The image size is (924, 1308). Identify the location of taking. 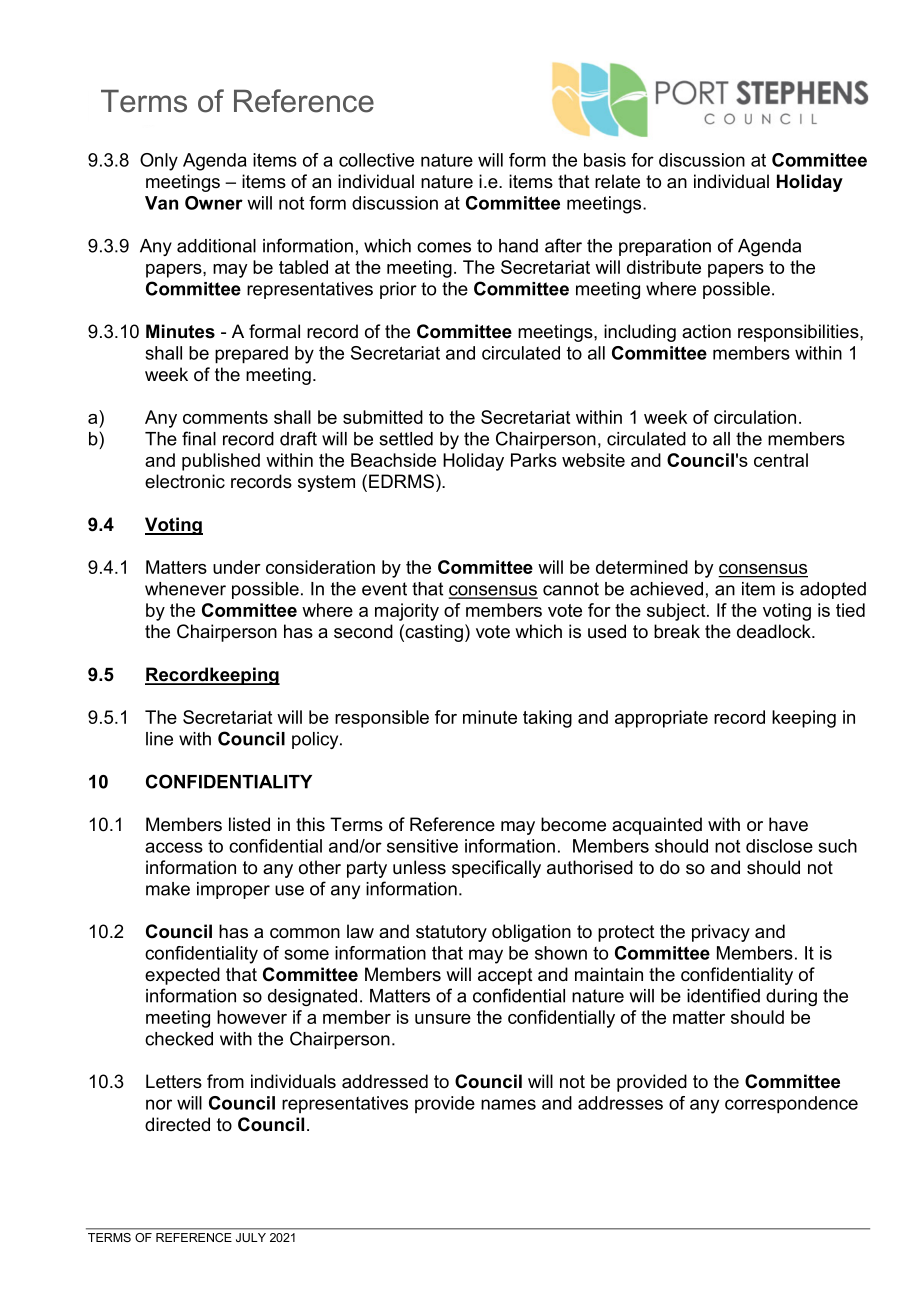
(547, 719).
